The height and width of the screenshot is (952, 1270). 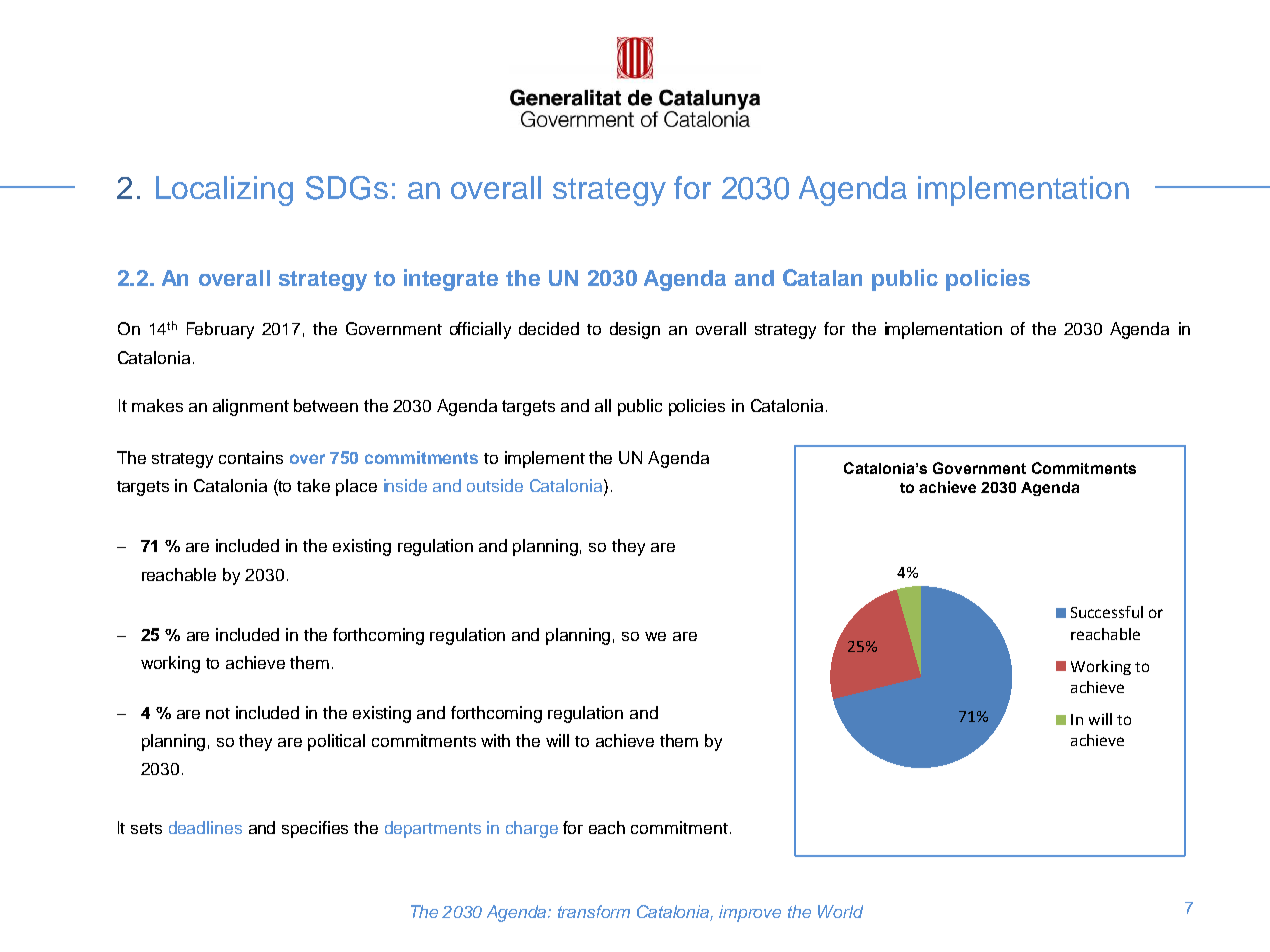 What do you see at coordinates (451, 280) in the screenshot?
I see `integrate` at bounding box center [451, 280].
